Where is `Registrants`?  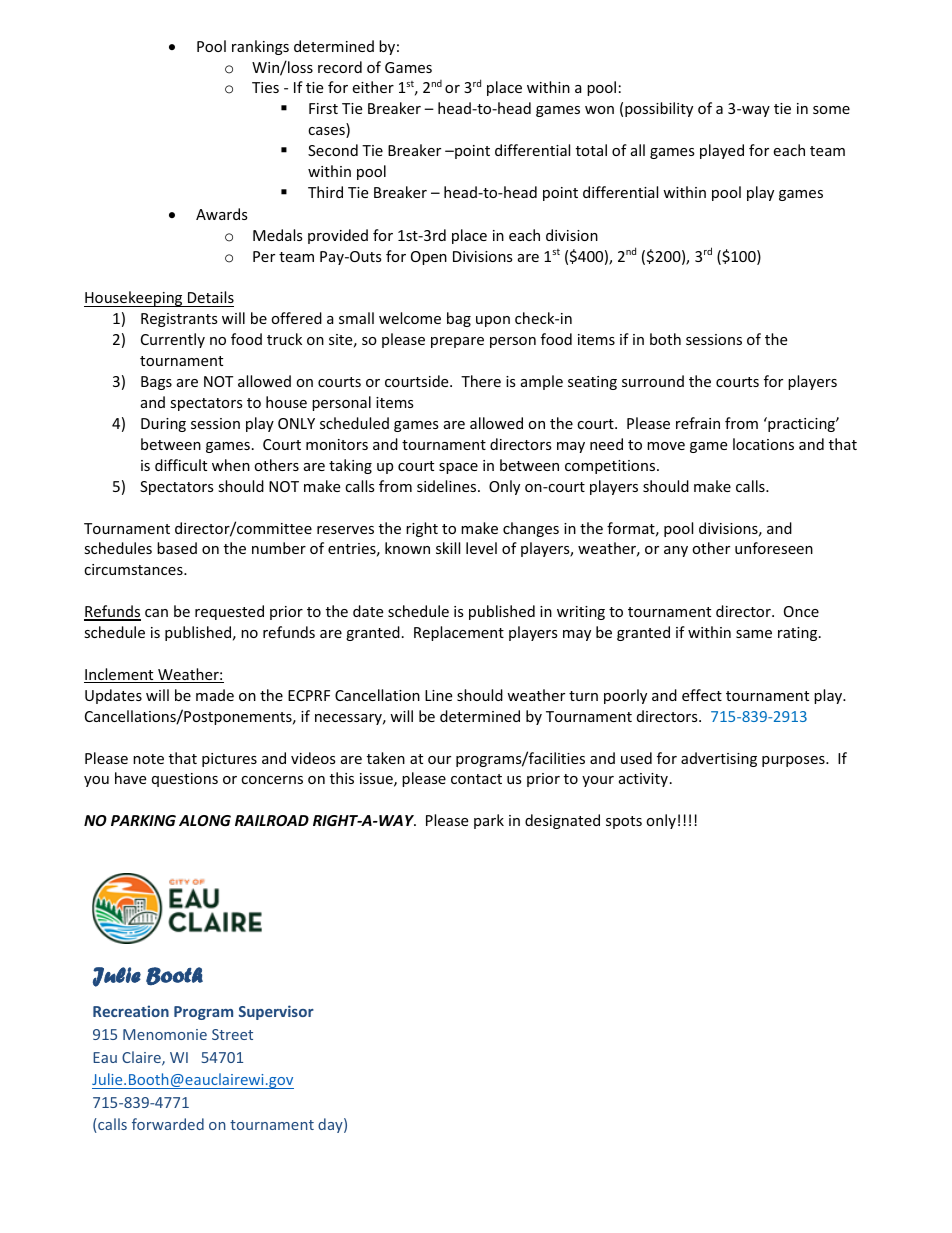
Registrants is located at coordinates (179, 320).
